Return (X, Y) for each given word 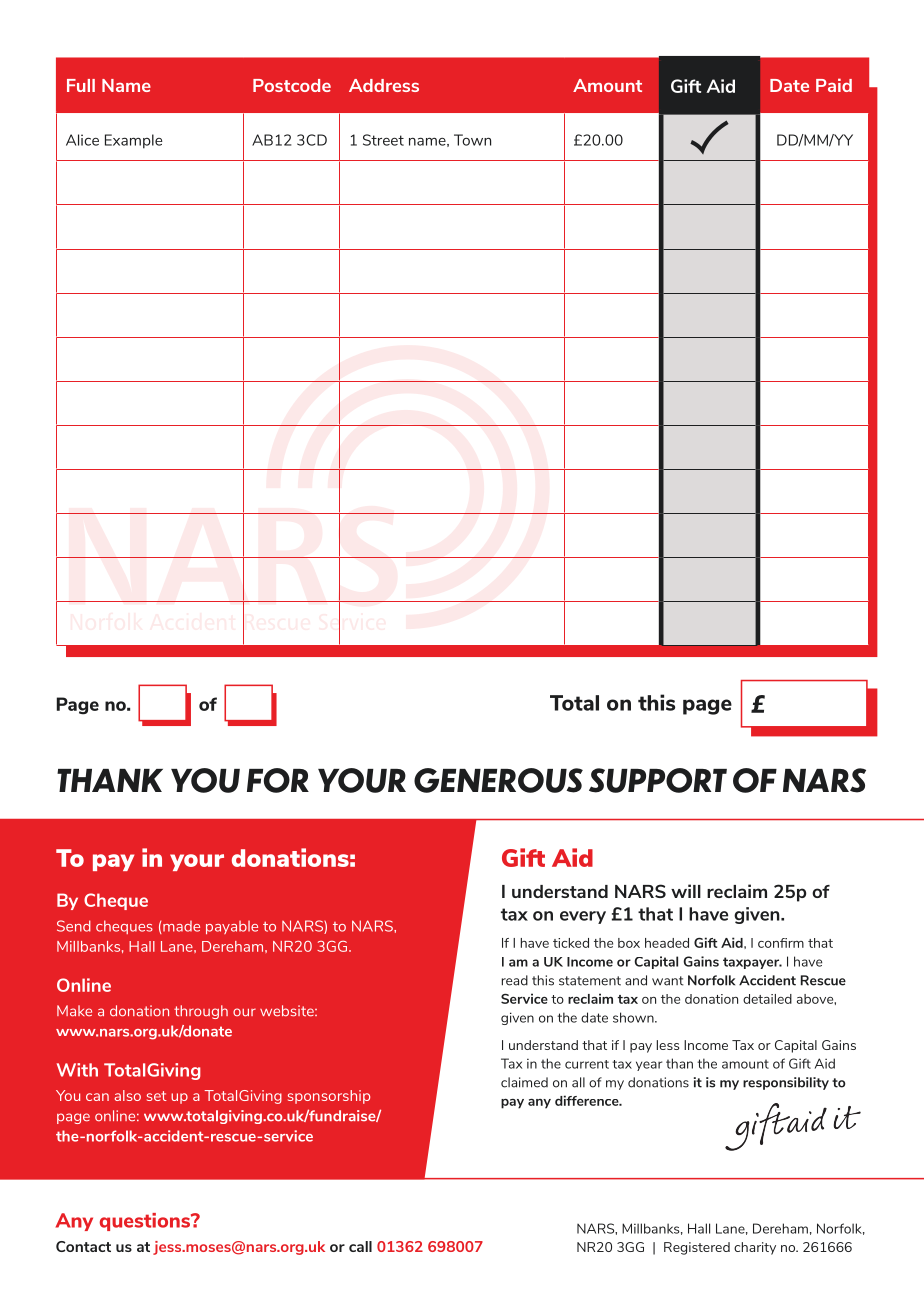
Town (472, 140)
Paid (834, 85)
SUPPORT (658, 780)
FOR (278, 780)
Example (133, 141)
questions (146, 1222)
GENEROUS (498, 780)
